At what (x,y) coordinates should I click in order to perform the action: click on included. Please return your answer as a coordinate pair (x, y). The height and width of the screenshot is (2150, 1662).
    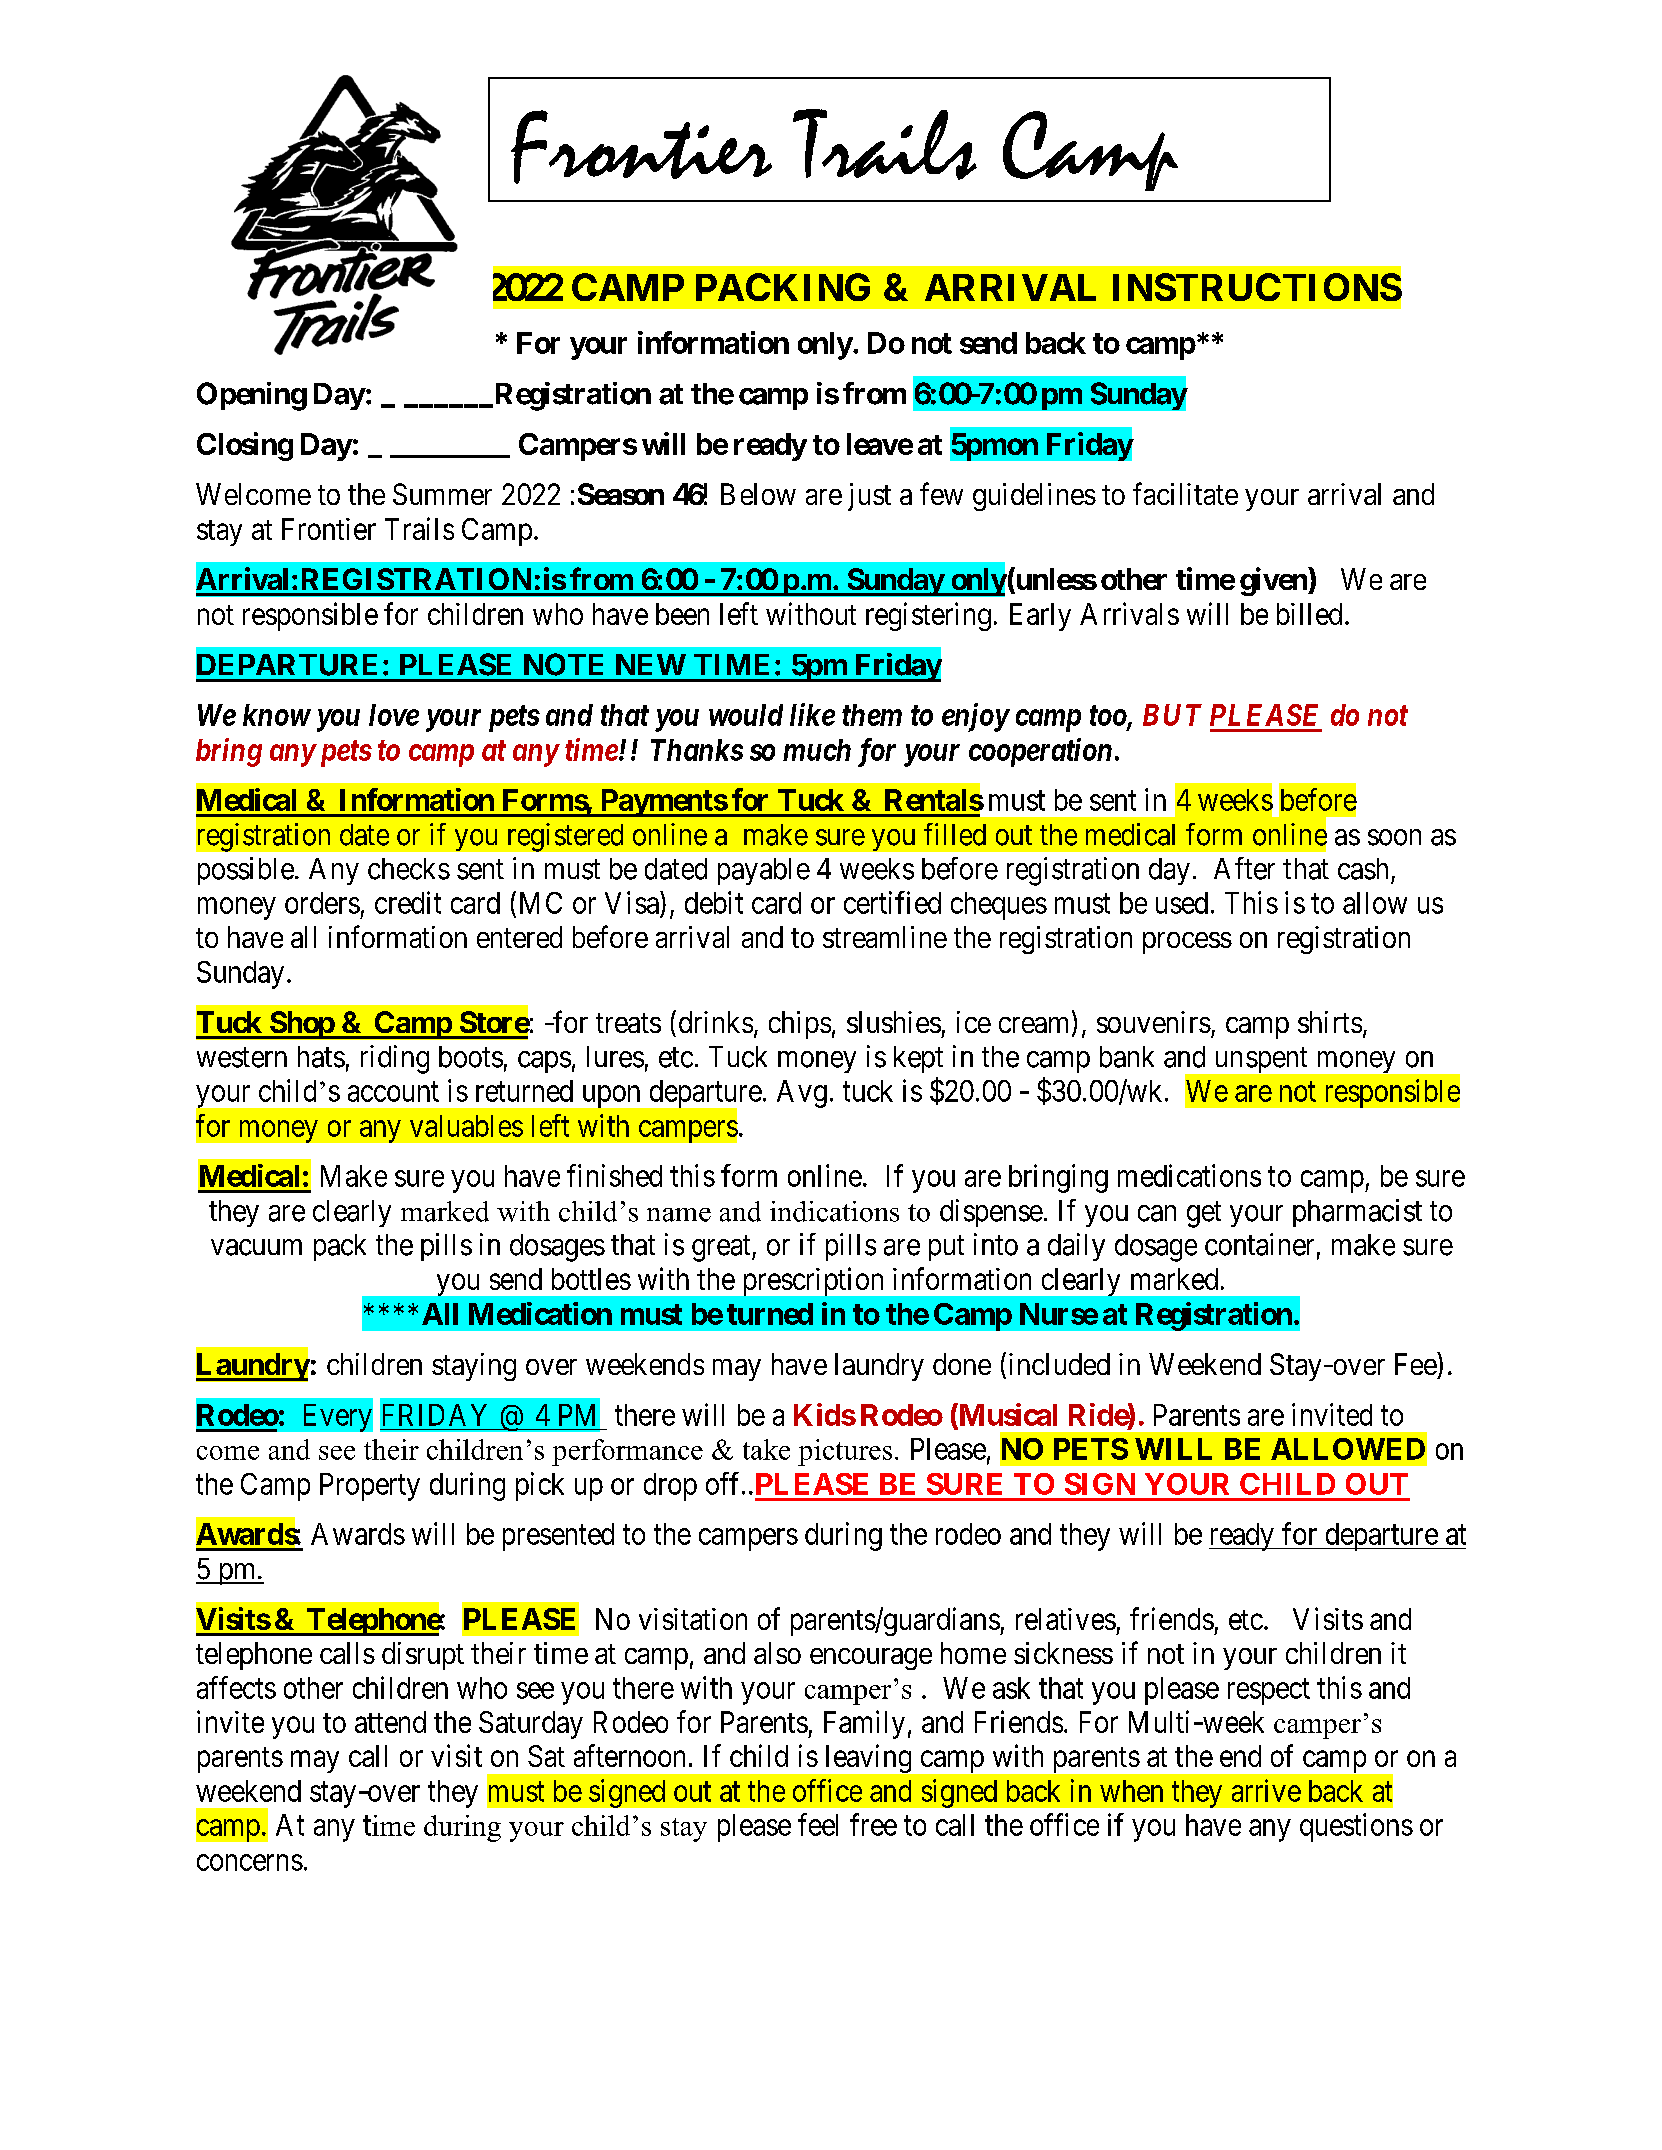
    Looking at the image, I should click on (1059, 1364).
